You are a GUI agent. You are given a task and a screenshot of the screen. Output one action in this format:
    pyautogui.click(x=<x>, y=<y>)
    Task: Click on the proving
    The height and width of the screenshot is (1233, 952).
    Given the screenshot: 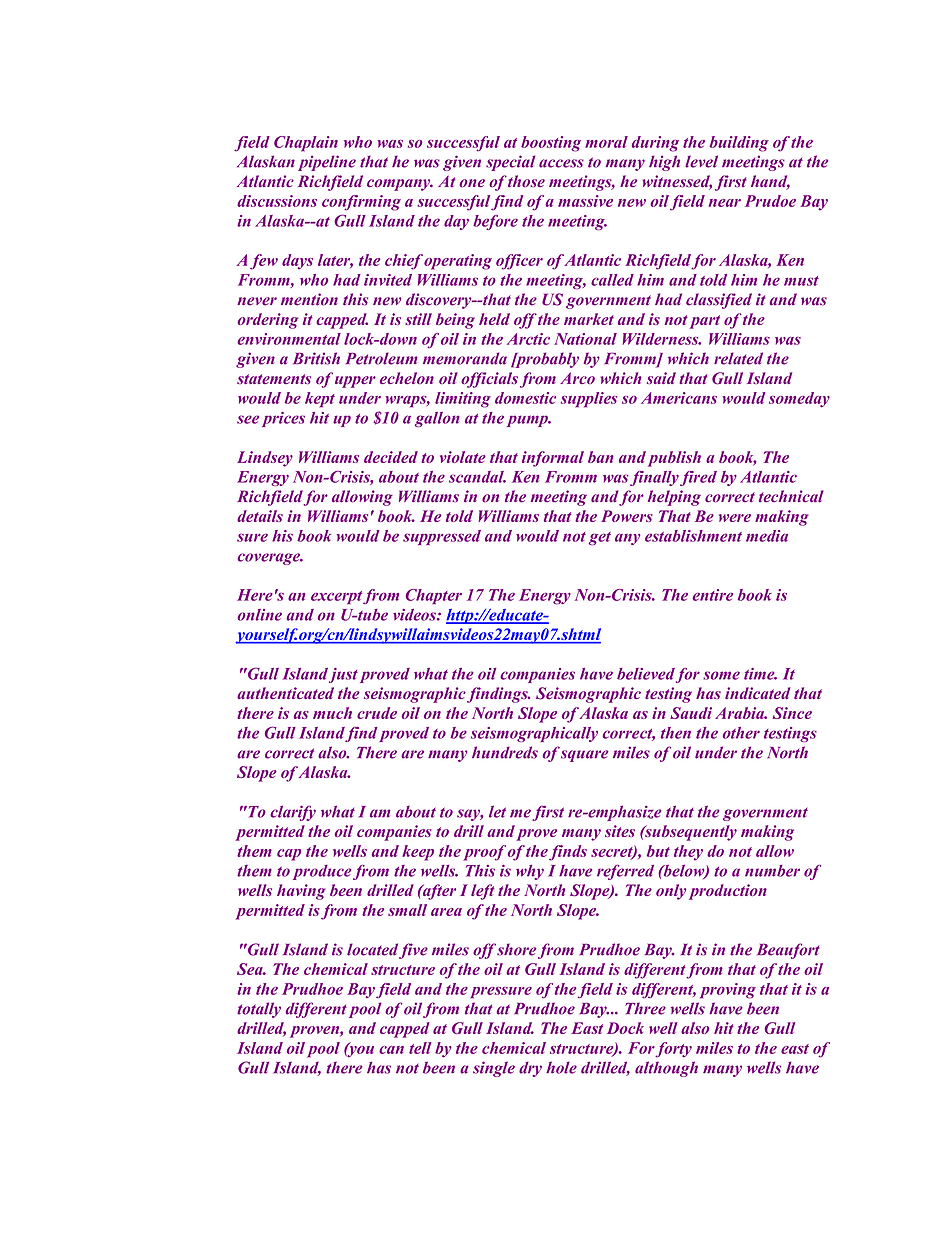 What is the action you would take?
    pyautogui.click(x=728, y=991)
